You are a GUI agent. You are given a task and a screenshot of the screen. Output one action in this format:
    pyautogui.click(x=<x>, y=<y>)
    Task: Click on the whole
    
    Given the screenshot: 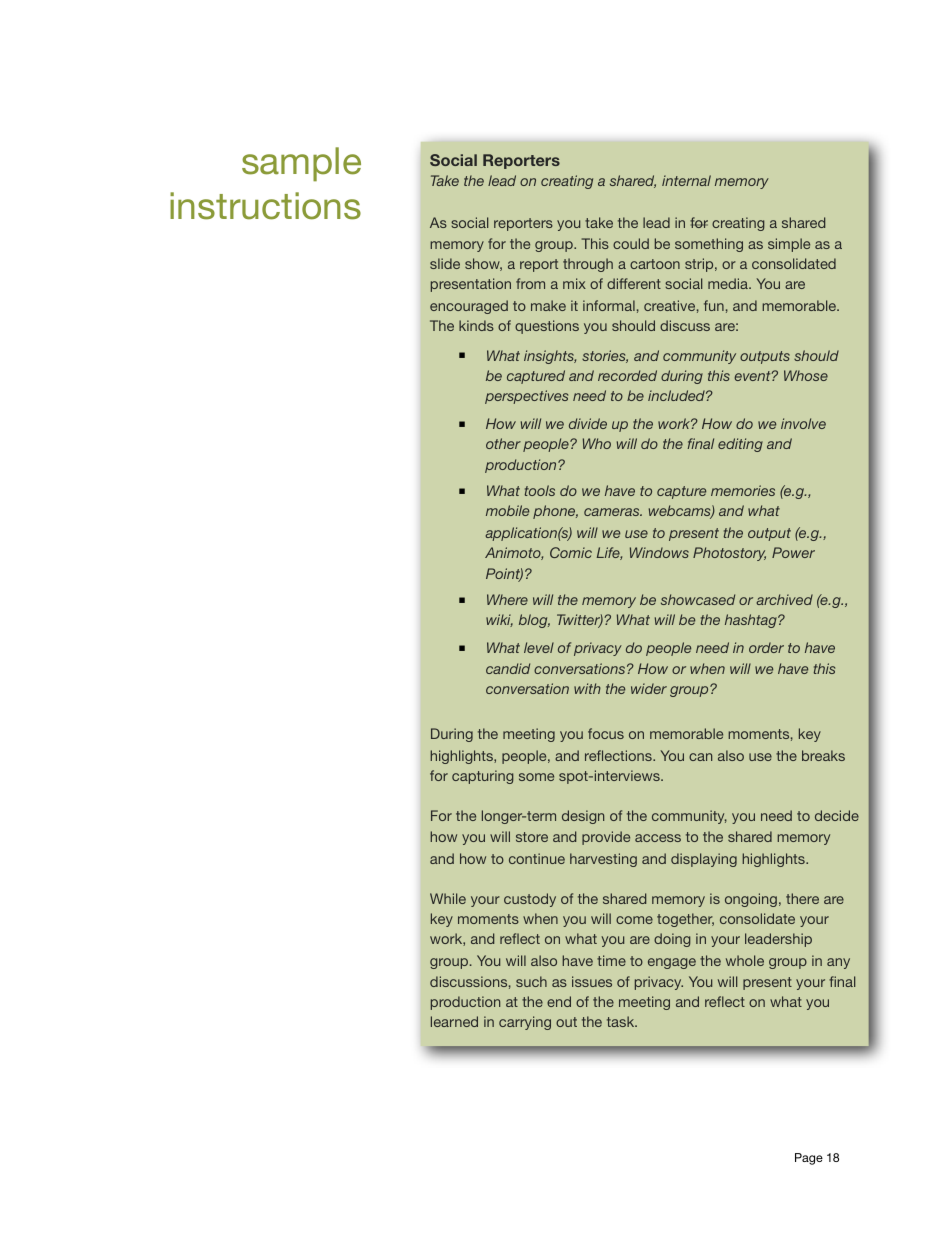 What is the action you would take?
    pyautogui.click(x=745, y=960)
